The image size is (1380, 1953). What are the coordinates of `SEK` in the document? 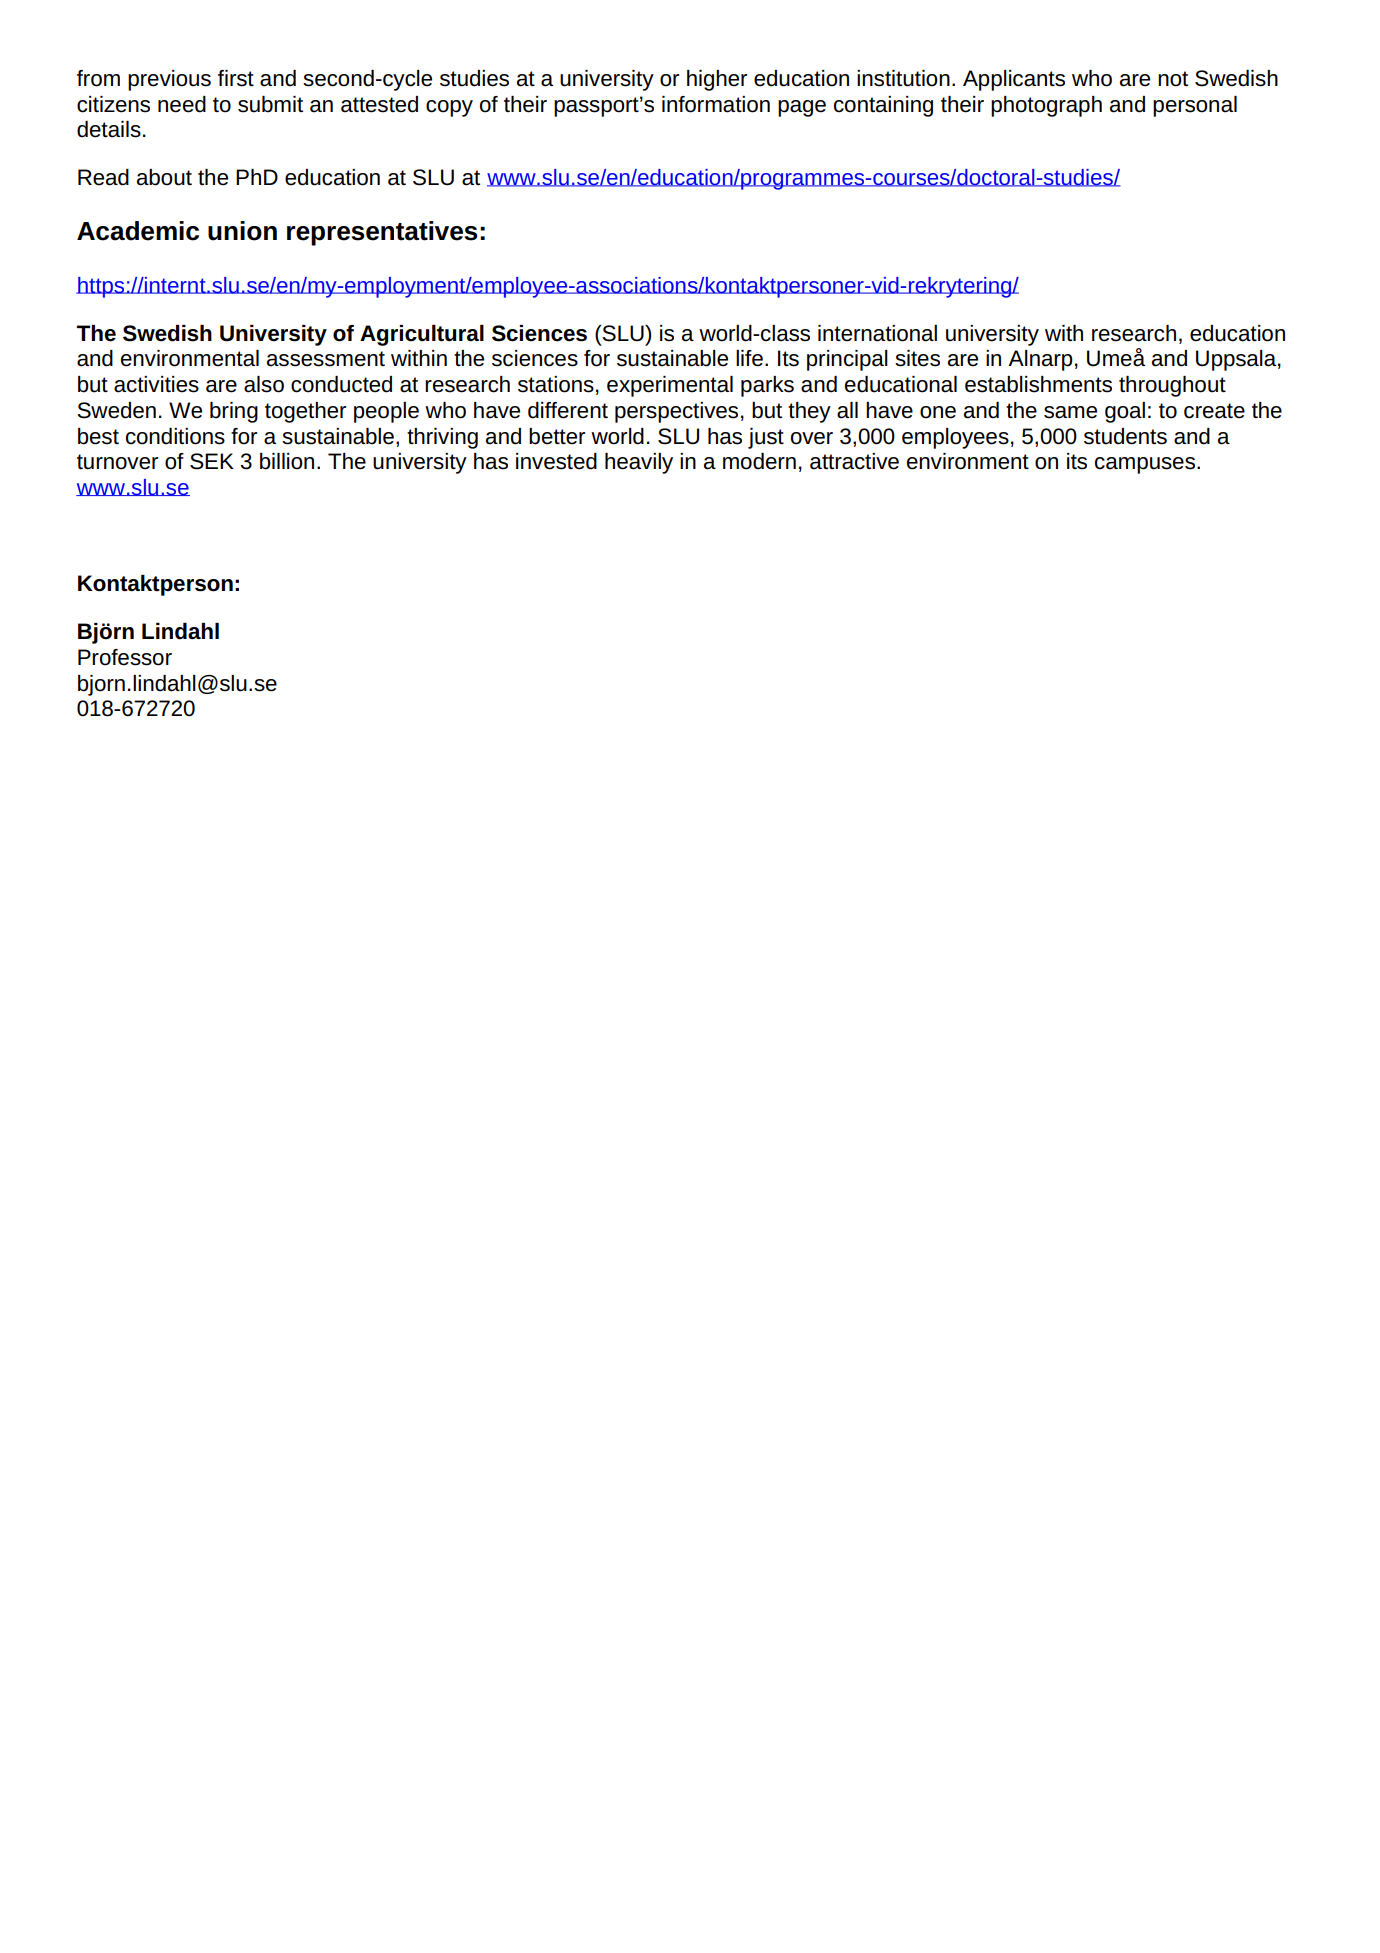 It's located at (212, 461).
